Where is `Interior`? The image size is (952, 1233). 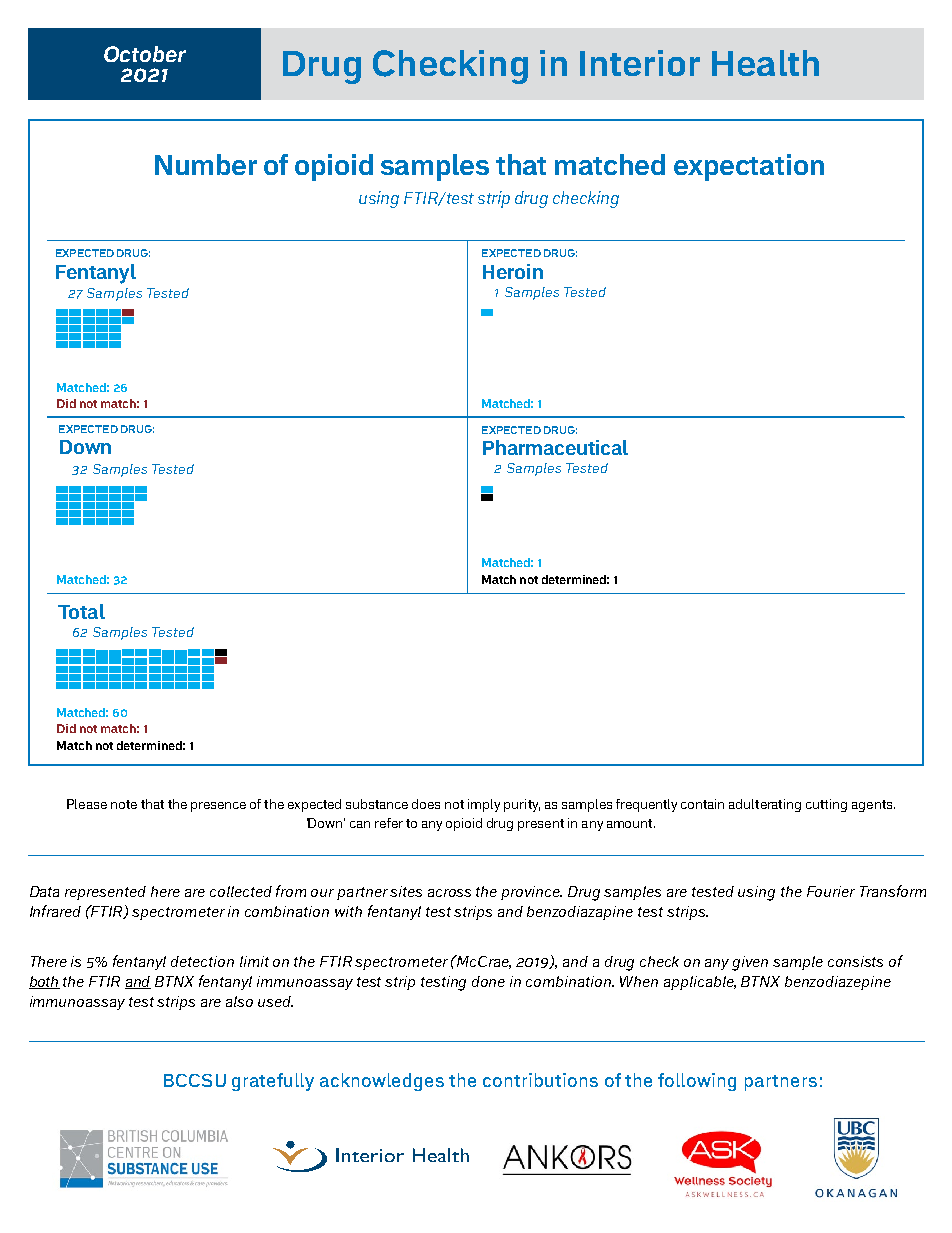 Interior is located at coordinates (640, 63).
